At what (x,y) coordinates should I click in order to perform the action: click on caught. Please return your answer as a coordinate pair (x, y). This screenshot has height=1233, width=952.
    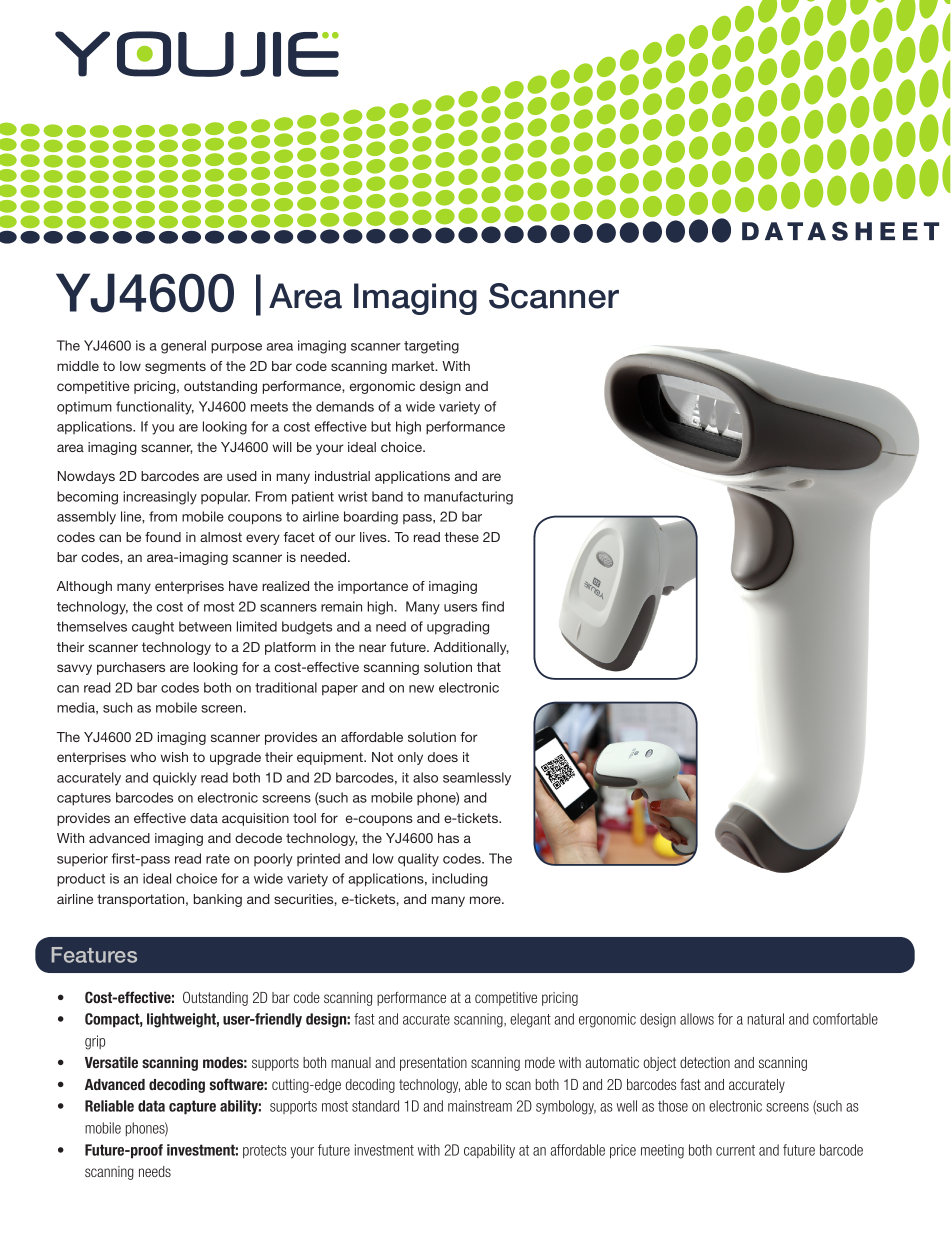
    Looking at the image, I should click on (153, 628).
